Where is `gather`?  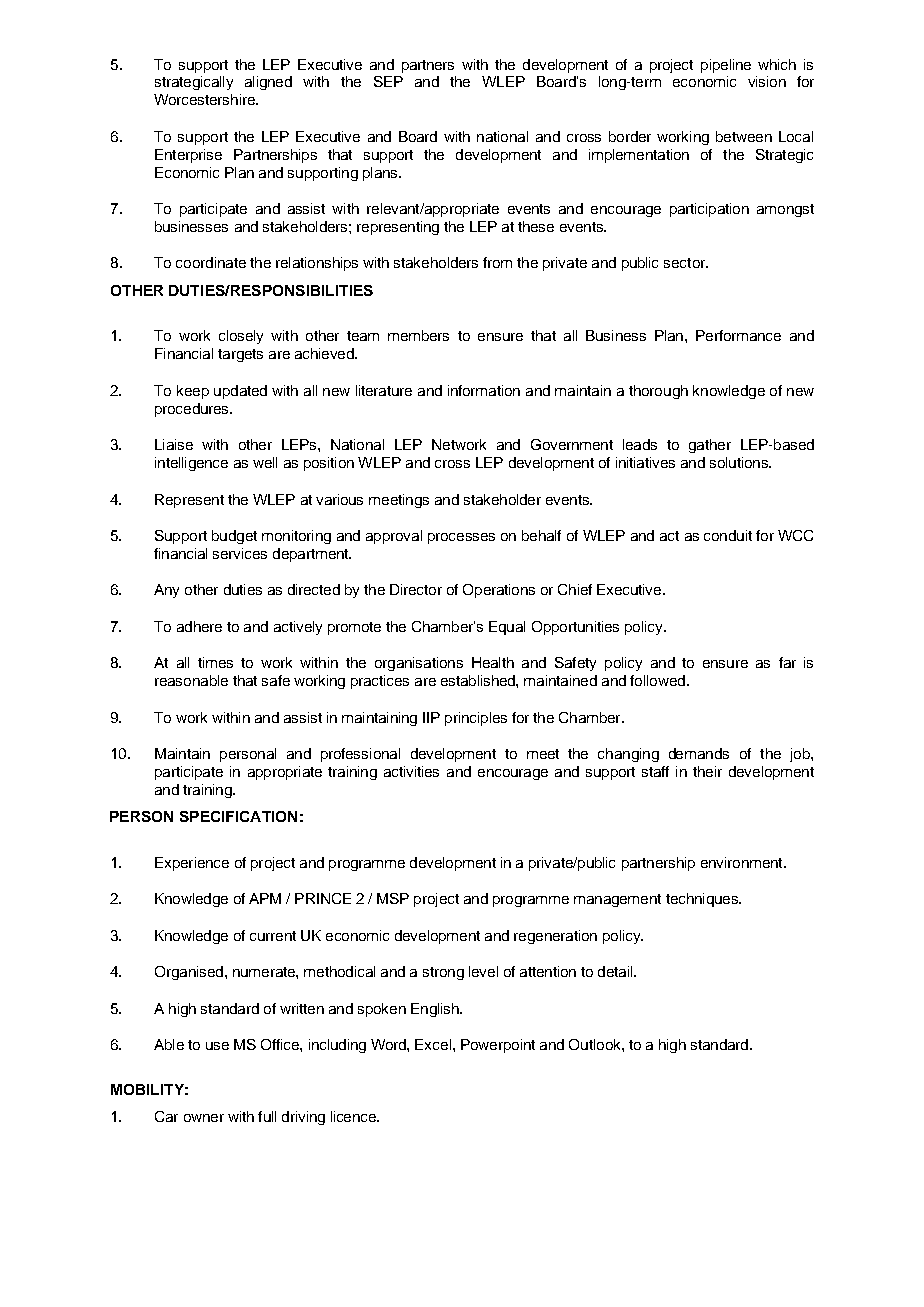
gather is located at coordinates (710, 446).
